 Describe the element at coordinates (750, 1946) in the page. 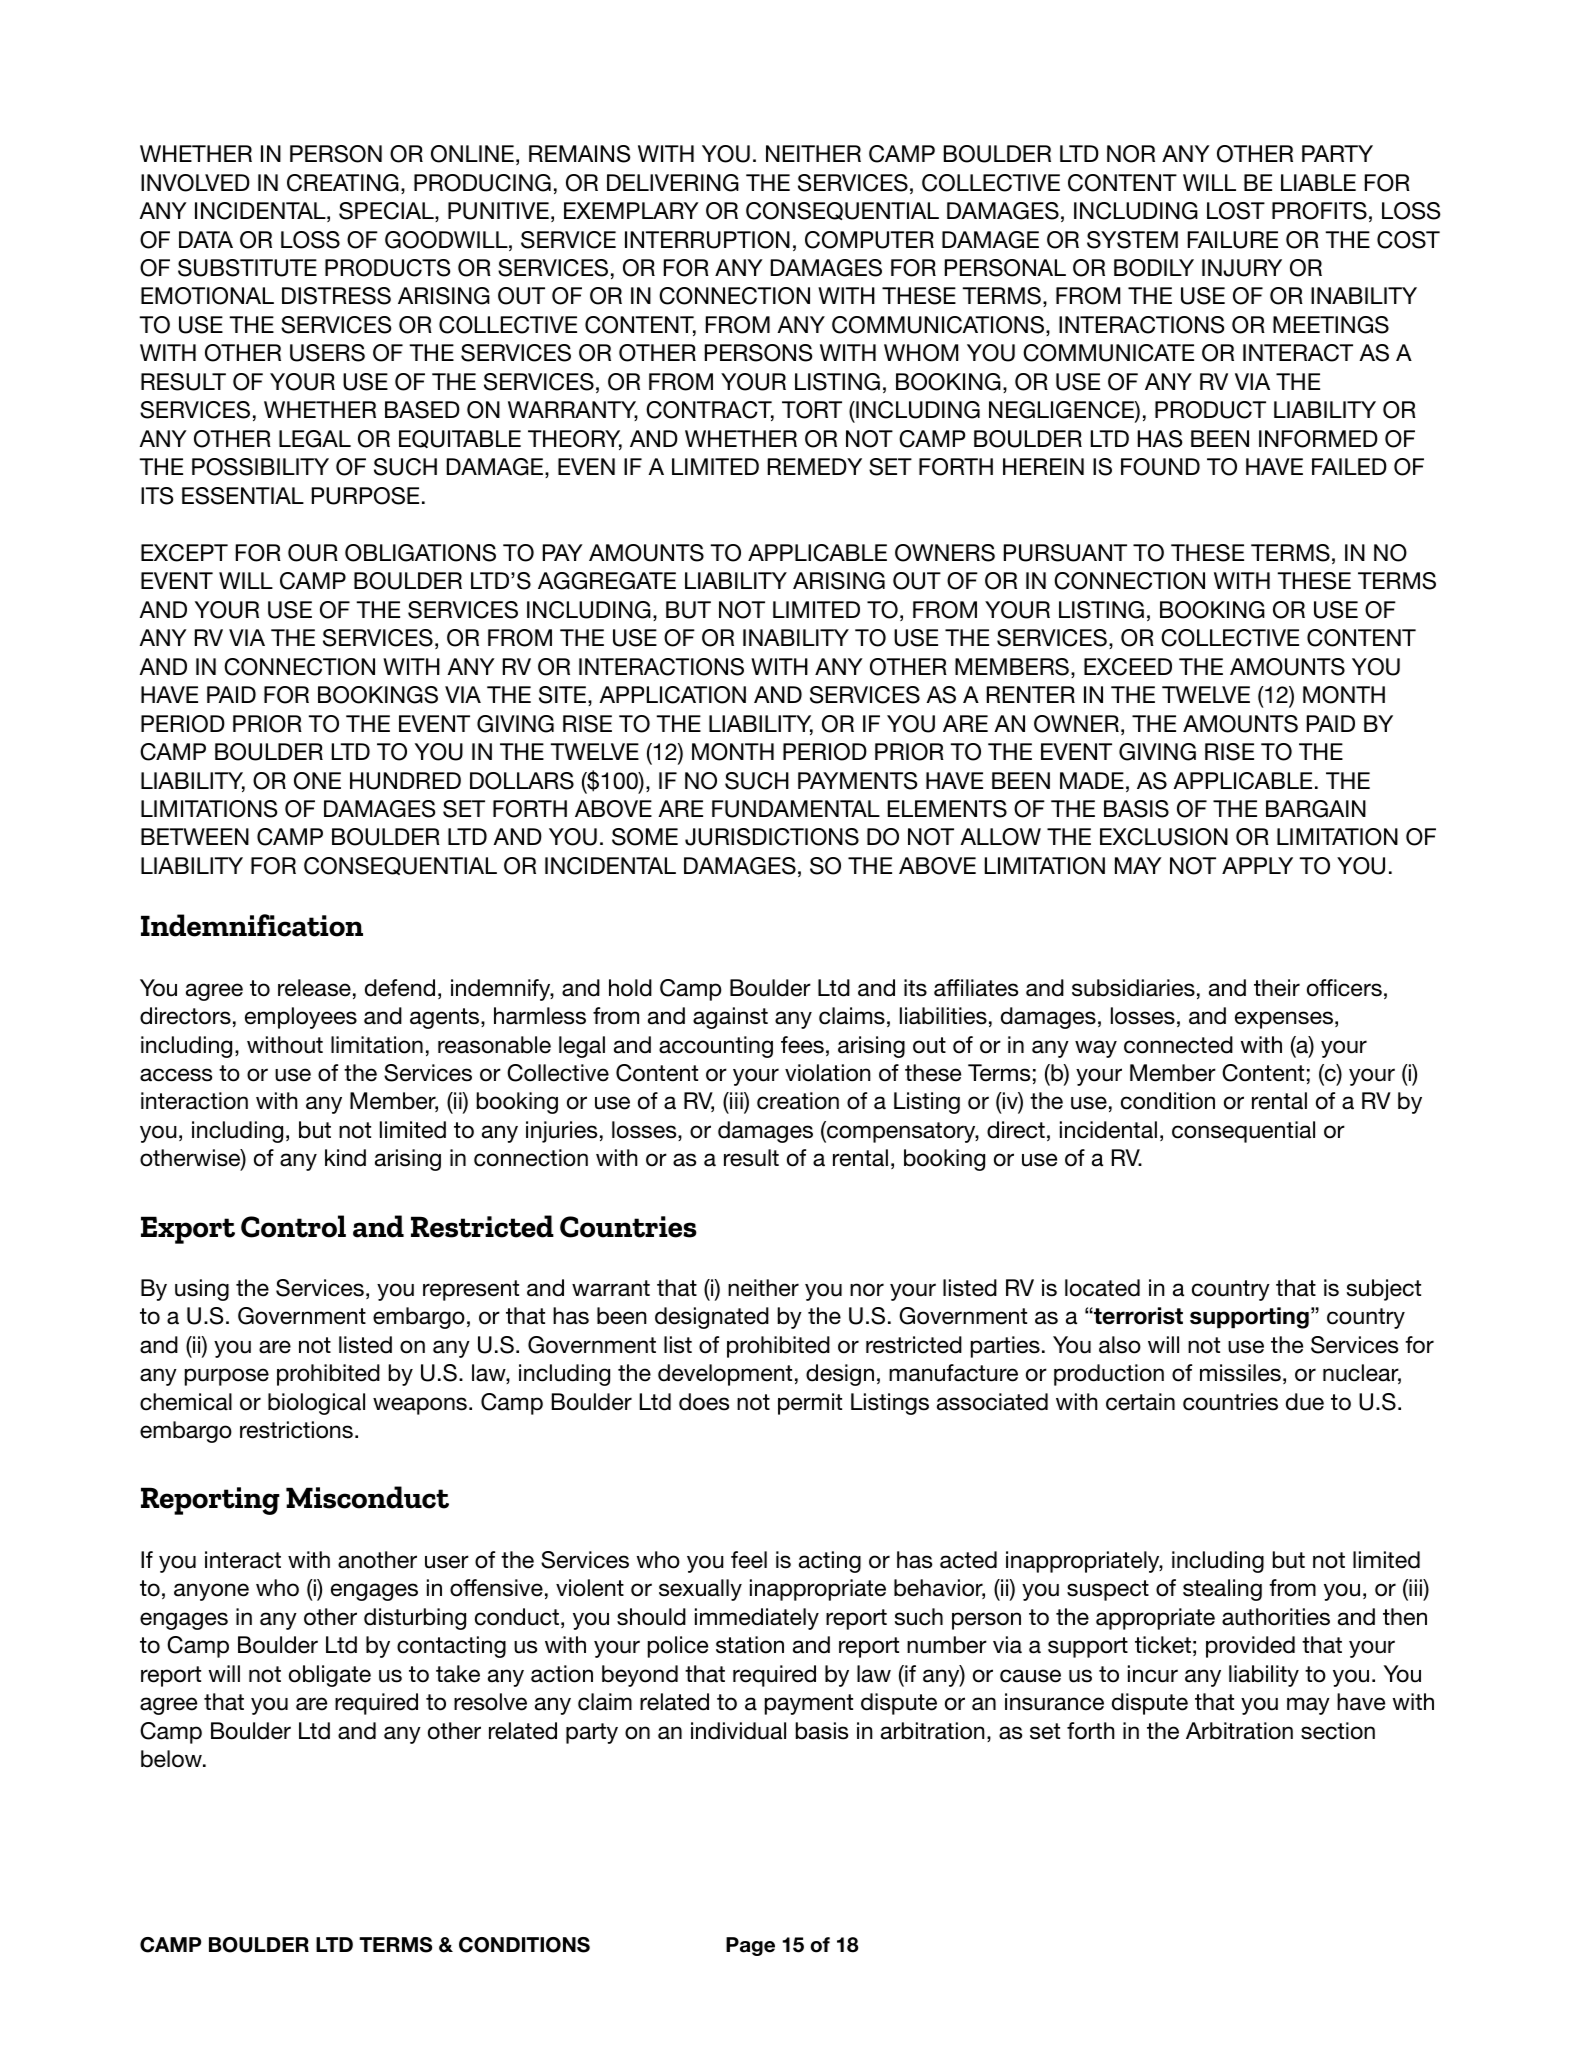

I see `Page` at that location.
